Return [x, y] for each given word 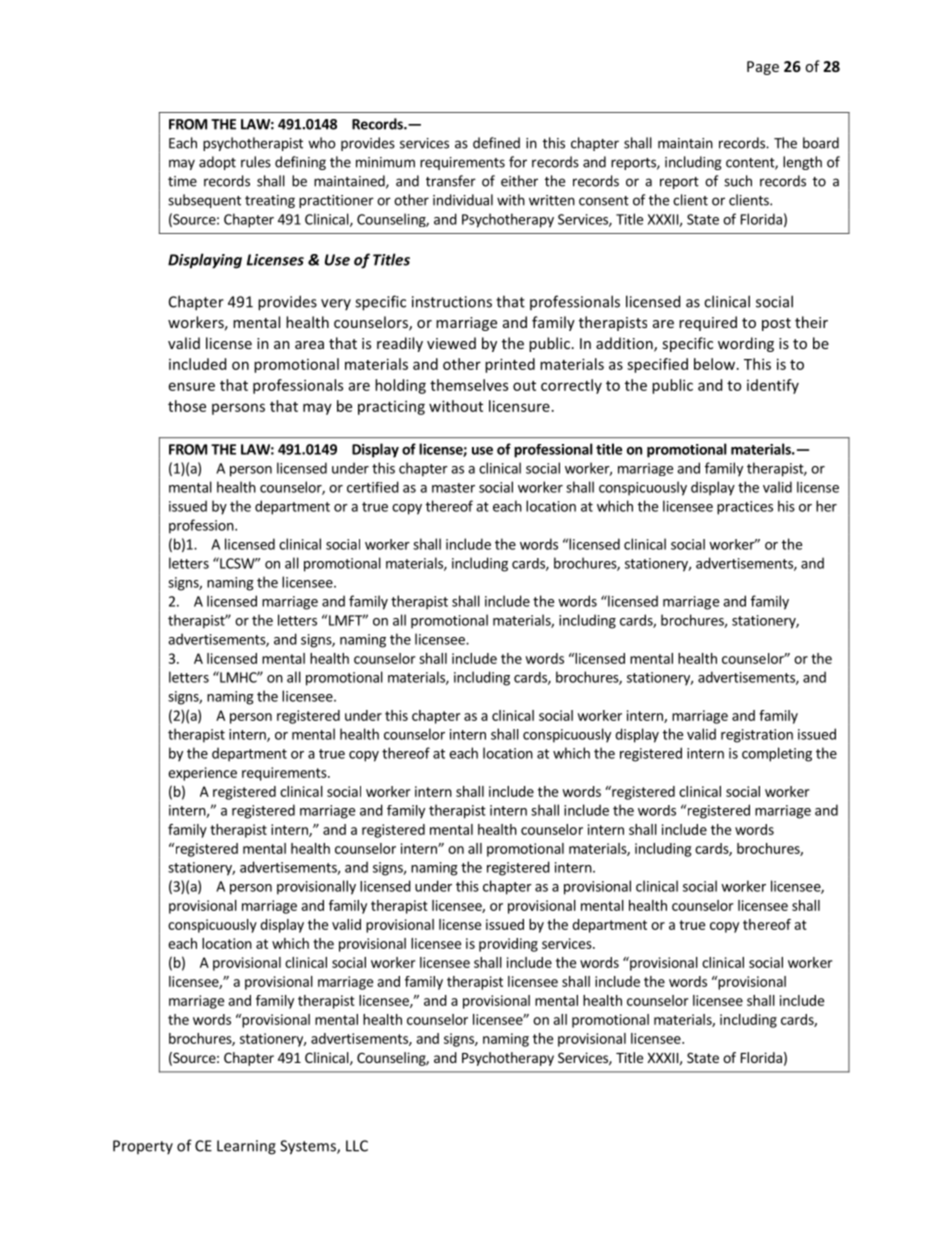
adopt [217, 163]
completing [777, 754]
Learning [246, 1147]
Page [763, 68]
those [187, 406]
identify [773, 386]
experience [202, 774]
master [453, 488]
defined [496, 143]
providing [508, 945]
